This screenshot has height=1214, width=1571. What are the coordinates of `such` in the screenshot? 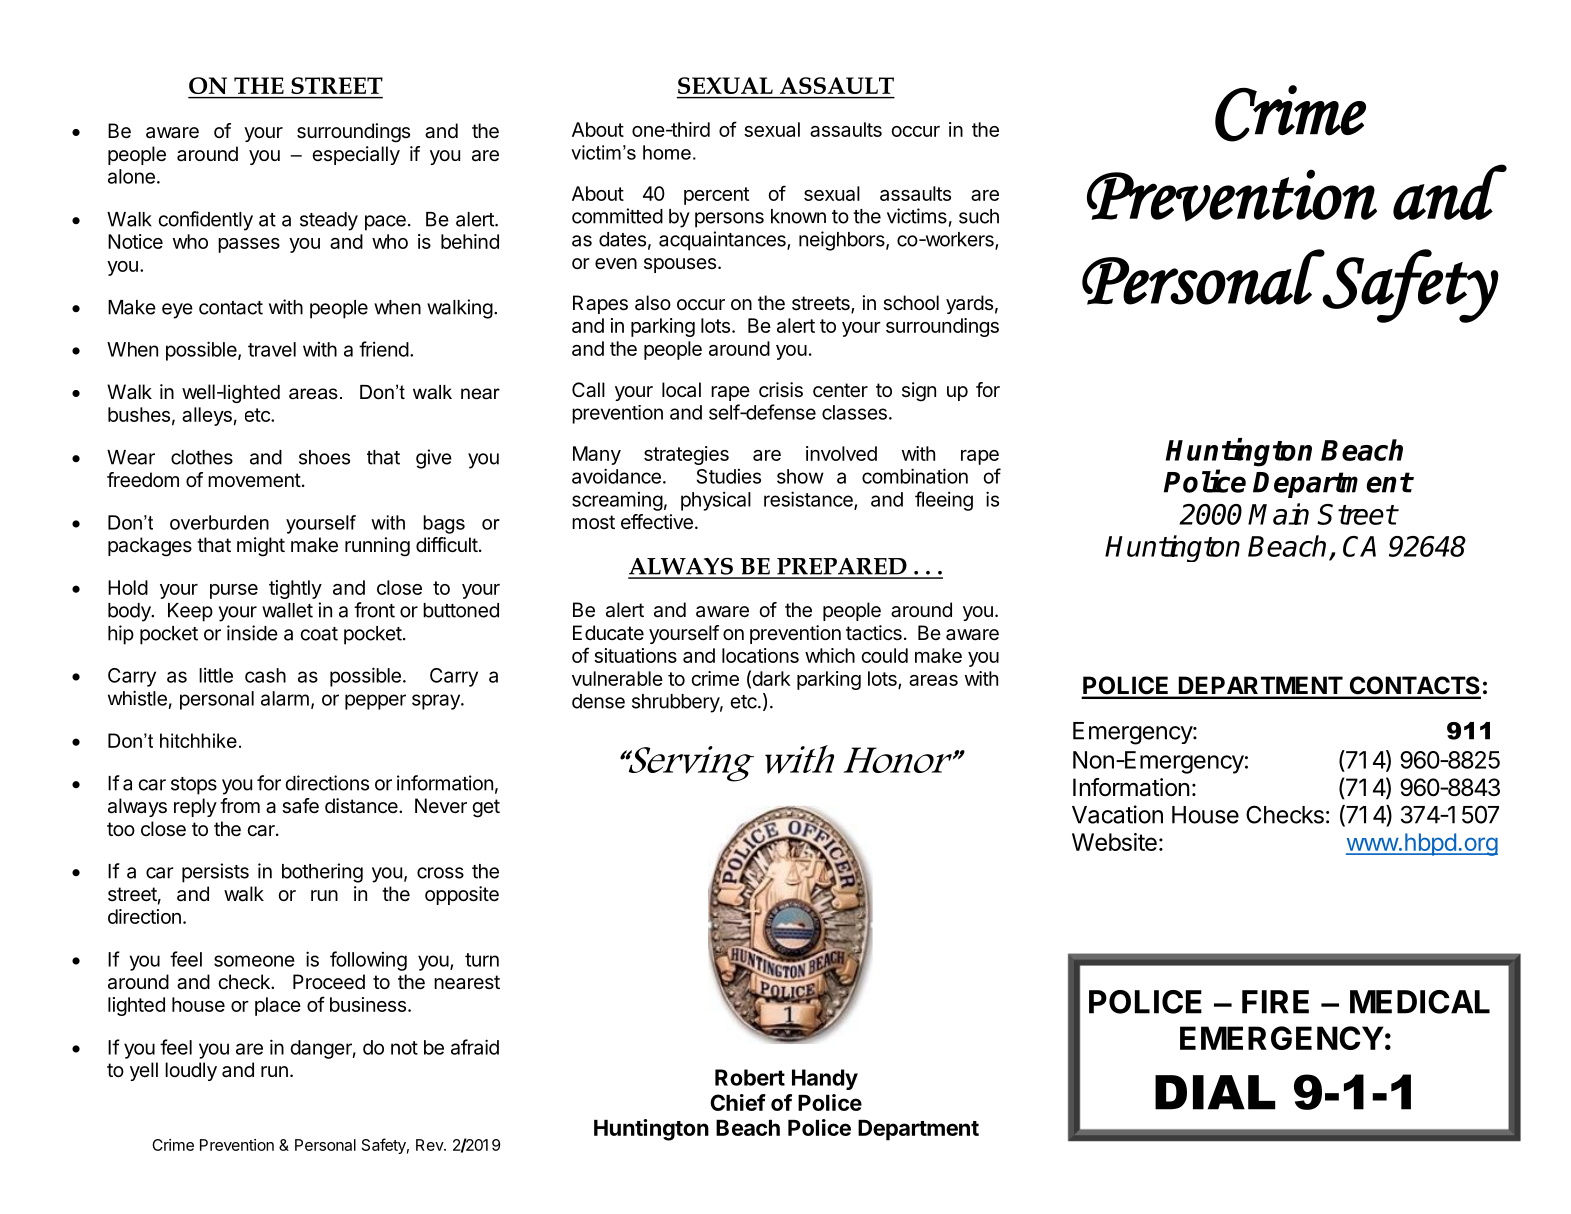 It's located at (979, 216).
